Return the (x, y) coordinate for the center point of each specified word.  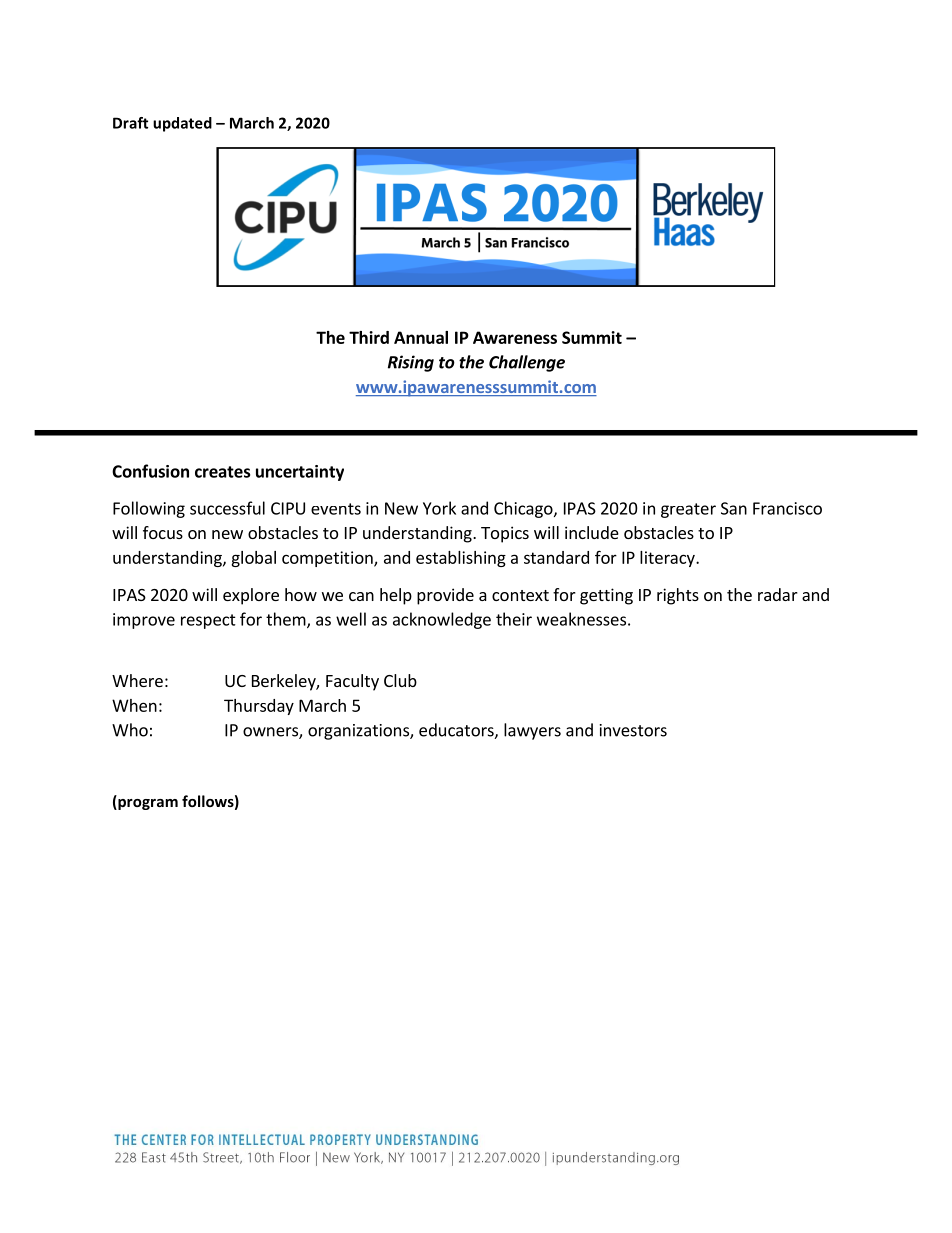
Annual (421, 337)
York (439, 508)
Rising (411, 363)
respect (208, 621)
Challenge (527, 363)
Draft (130, 123)
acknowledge (442, 620)
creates (222, 472)
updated (182, 124)
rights (678, 596)
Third (369, 337)
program (147, 804)
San (734, 508)
